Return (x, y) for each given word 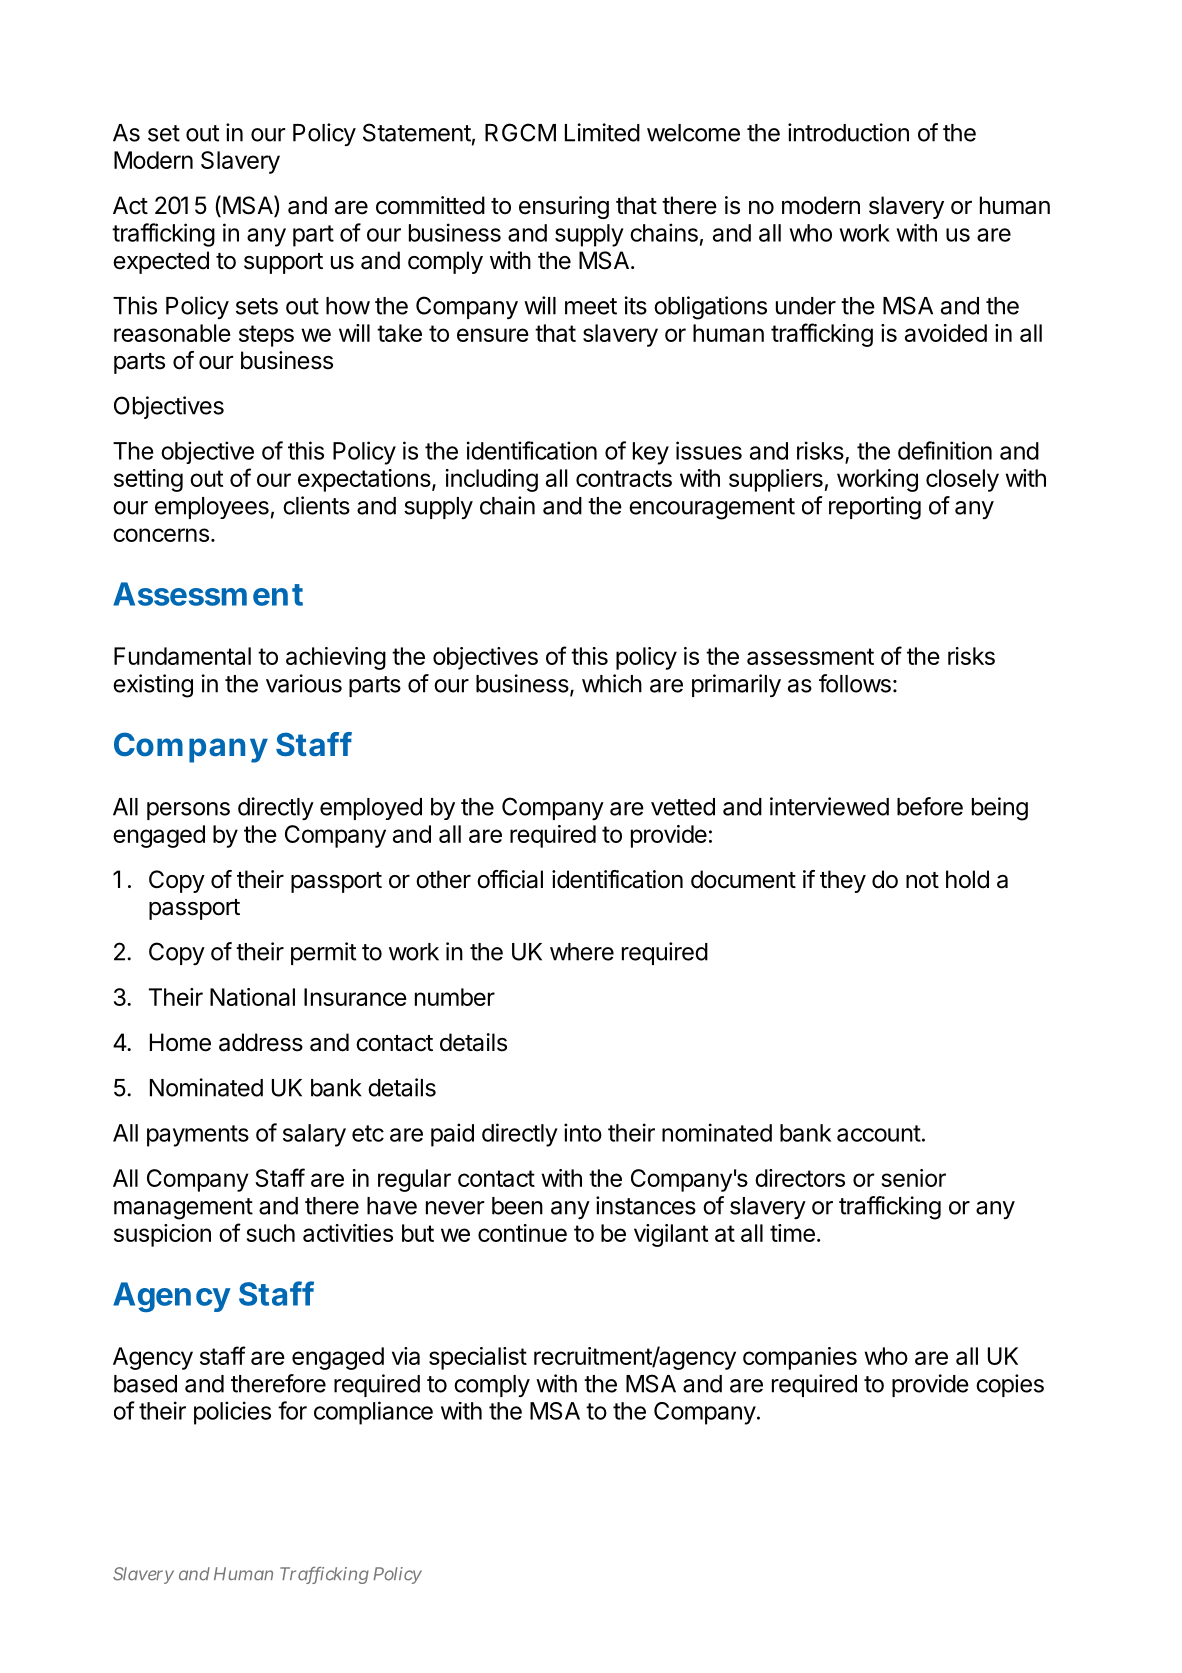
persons (188, 811)
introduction (848, 132)
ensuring (564, 207)
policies (232, 1413)
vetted (683, 807)
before (930, 806)
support (283, 263)
